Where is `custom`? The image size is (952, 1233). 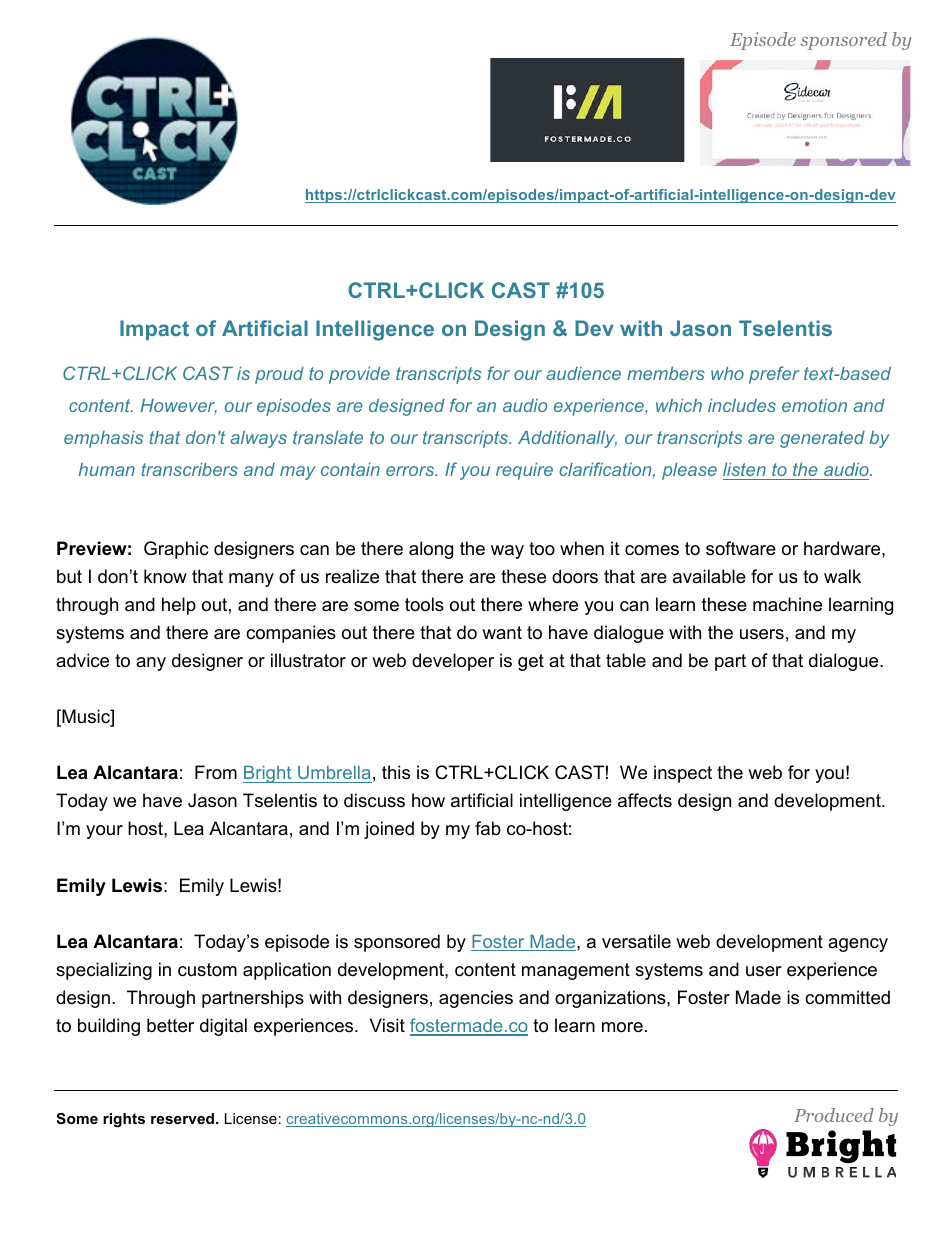
custom is located at coordinates (207, 970).
